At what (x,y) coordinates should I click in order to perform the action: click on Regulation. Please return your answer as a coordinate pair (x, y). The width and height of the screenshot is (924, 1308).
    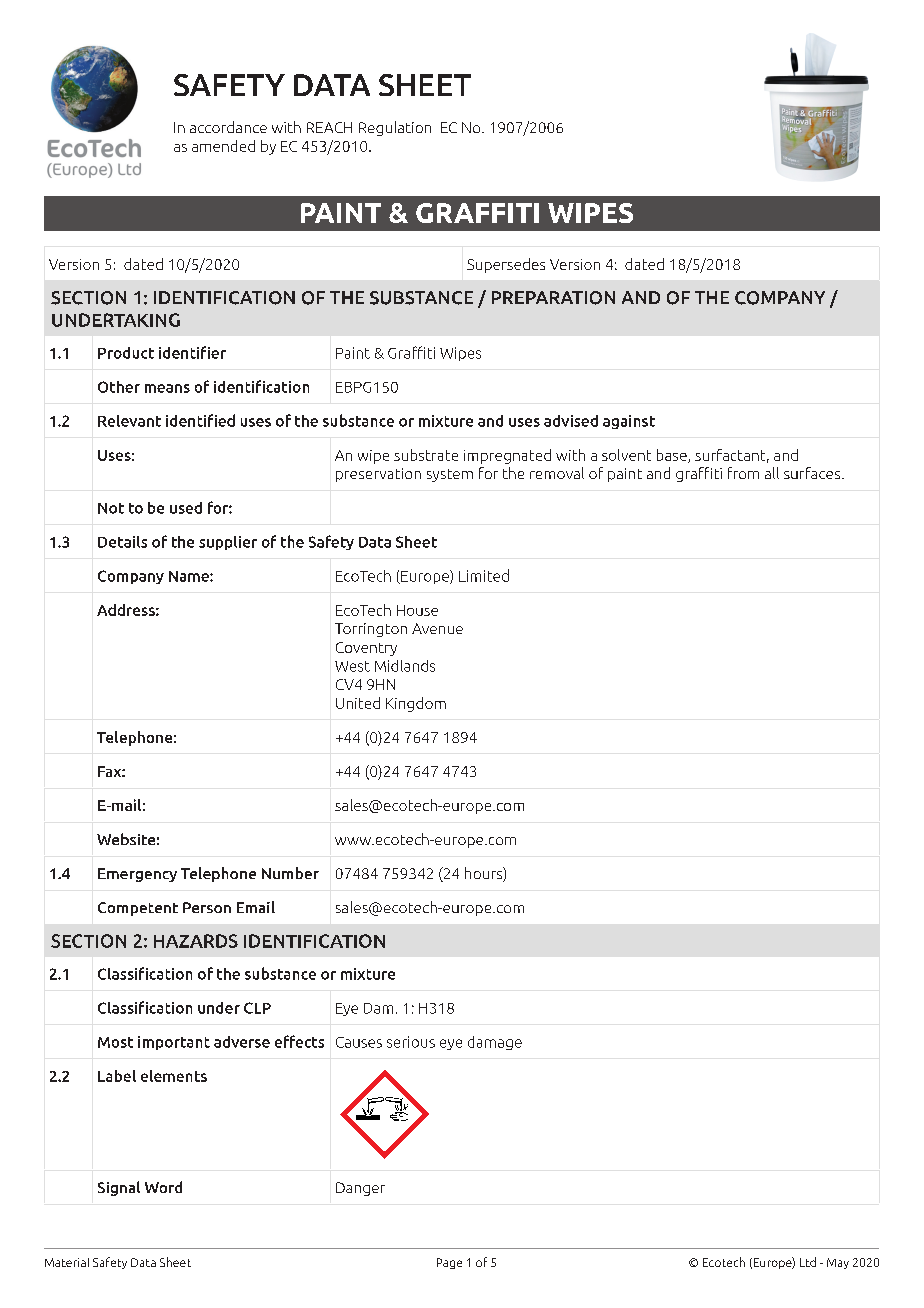
    Looking at the image, I should click on (395, 128).
